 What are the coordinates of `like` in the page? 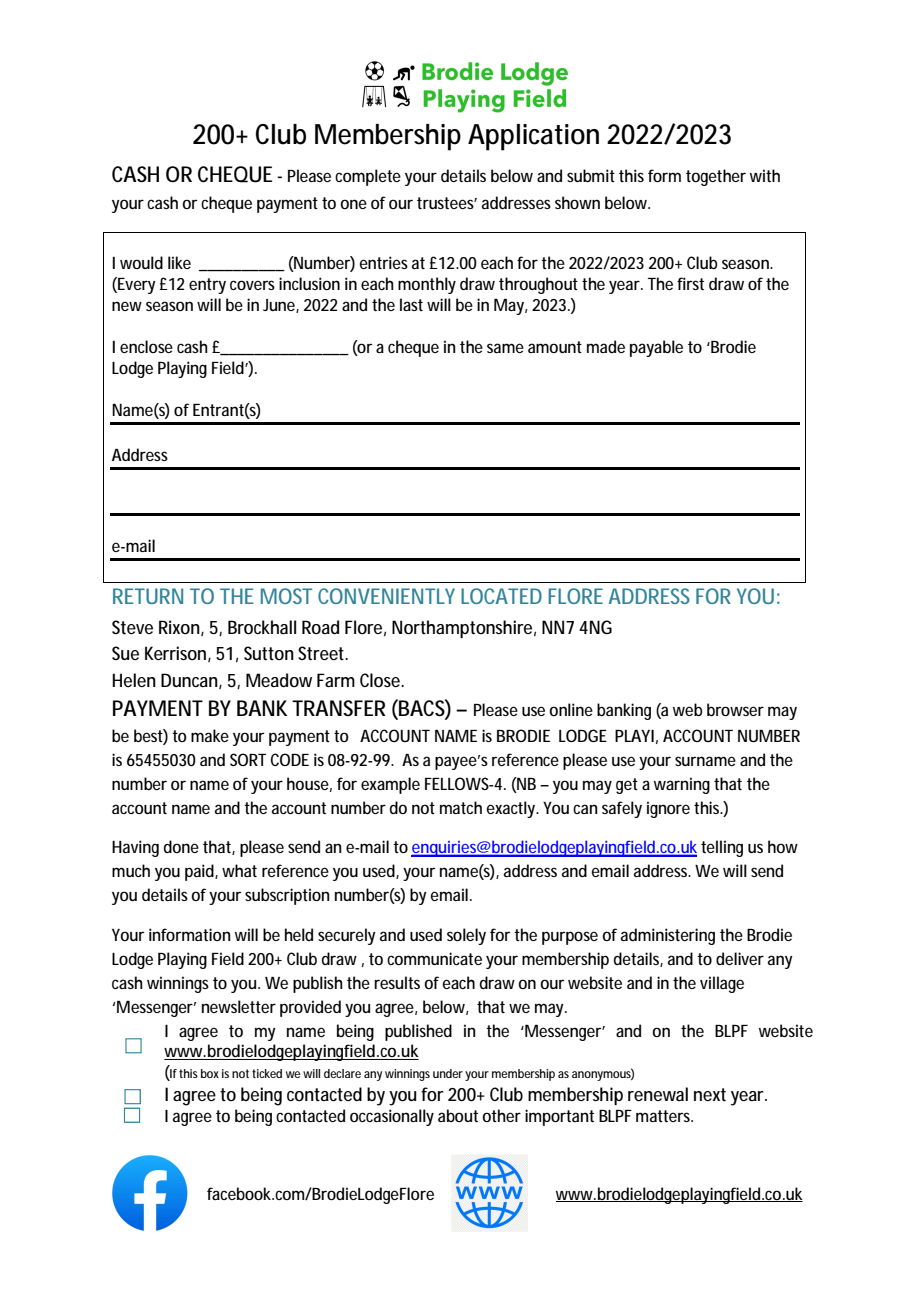 It's located at (179, 262).
